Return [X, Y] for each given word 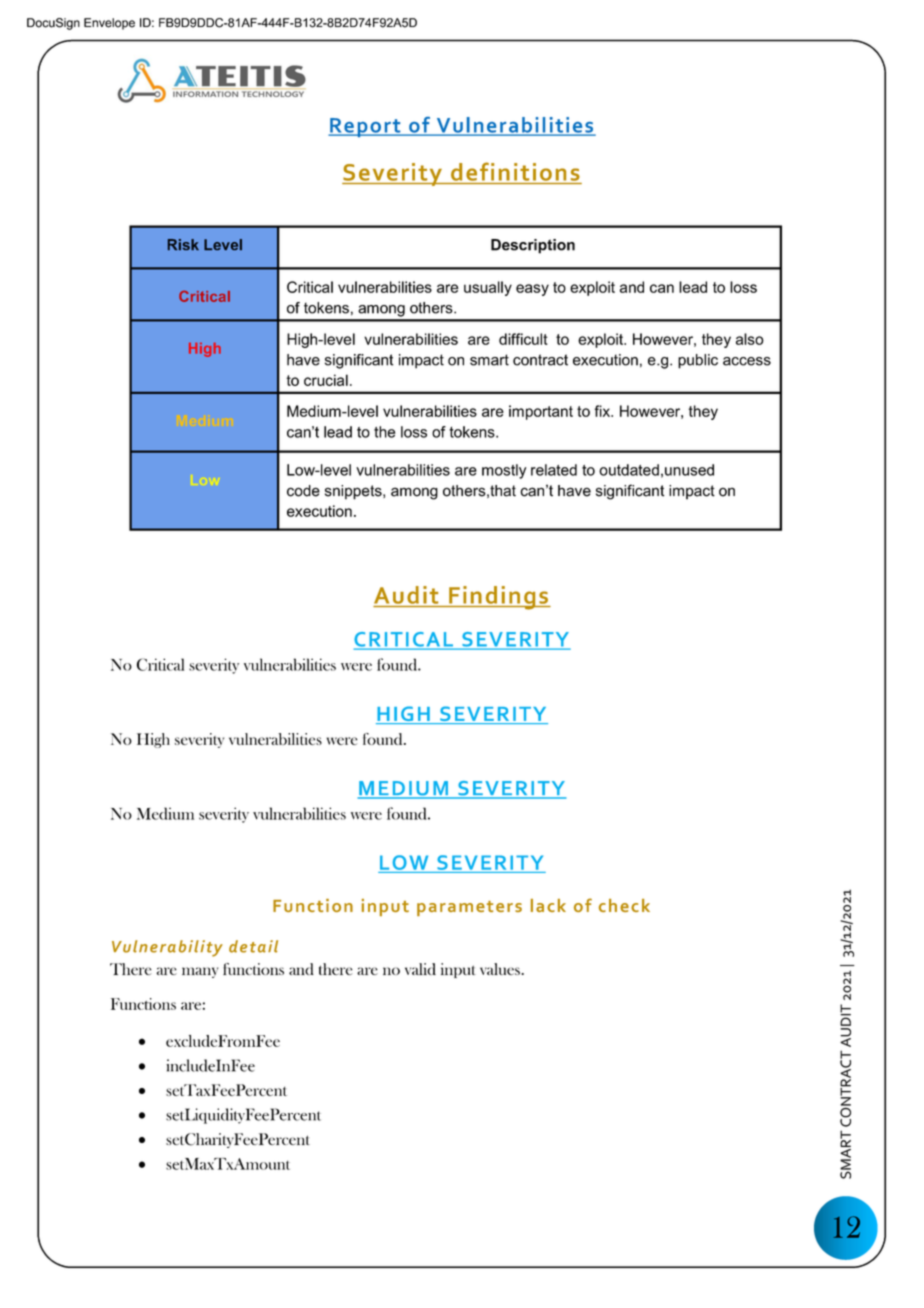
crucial [326, 380]
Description [533, 246]
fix [603, 411]
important [541, 412]
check [624, 905]
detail [253, 946]
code [303, 491]
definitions [515, 171]
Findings [498, 598]
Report [365, 127]
